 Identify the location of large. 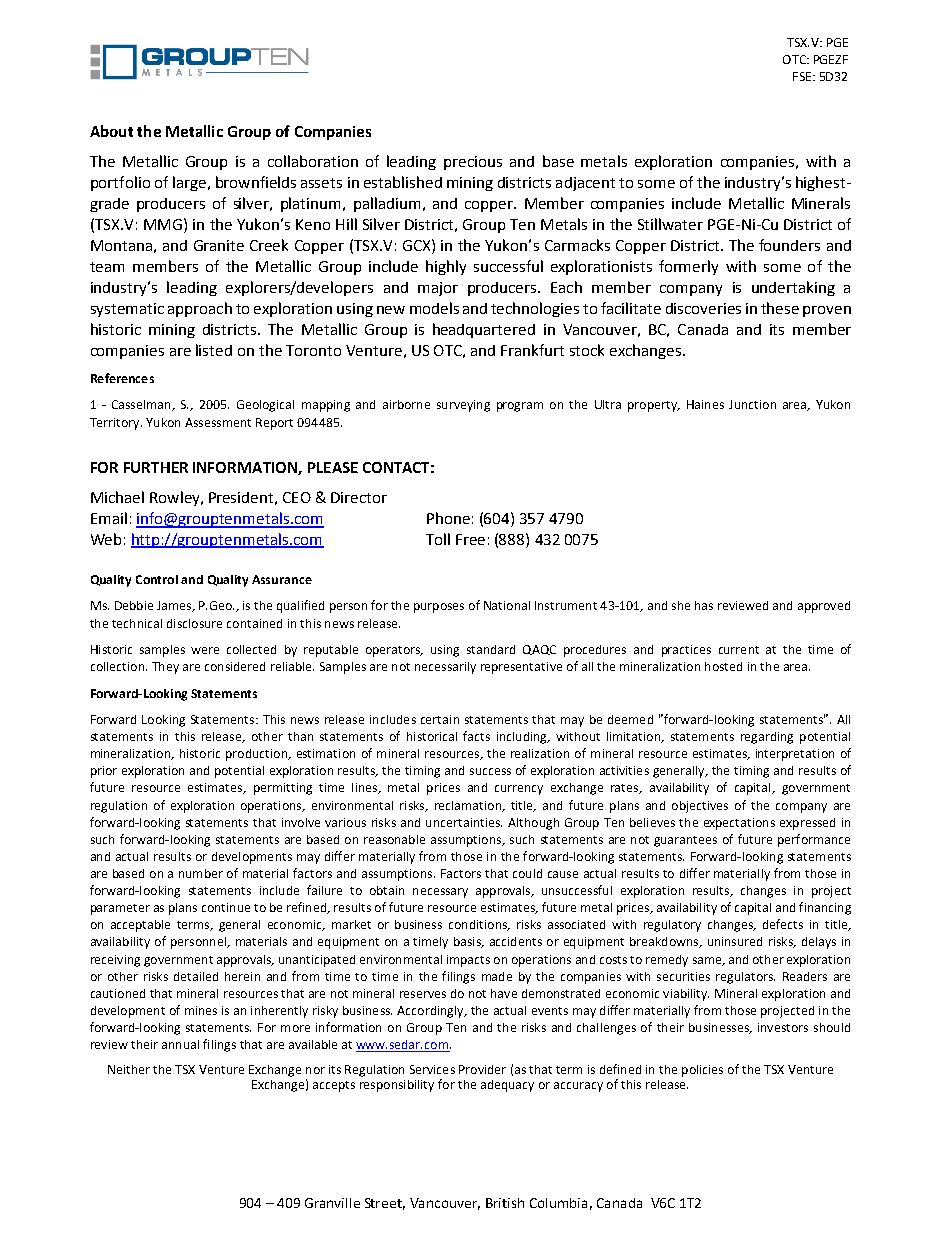
(189, 183).
